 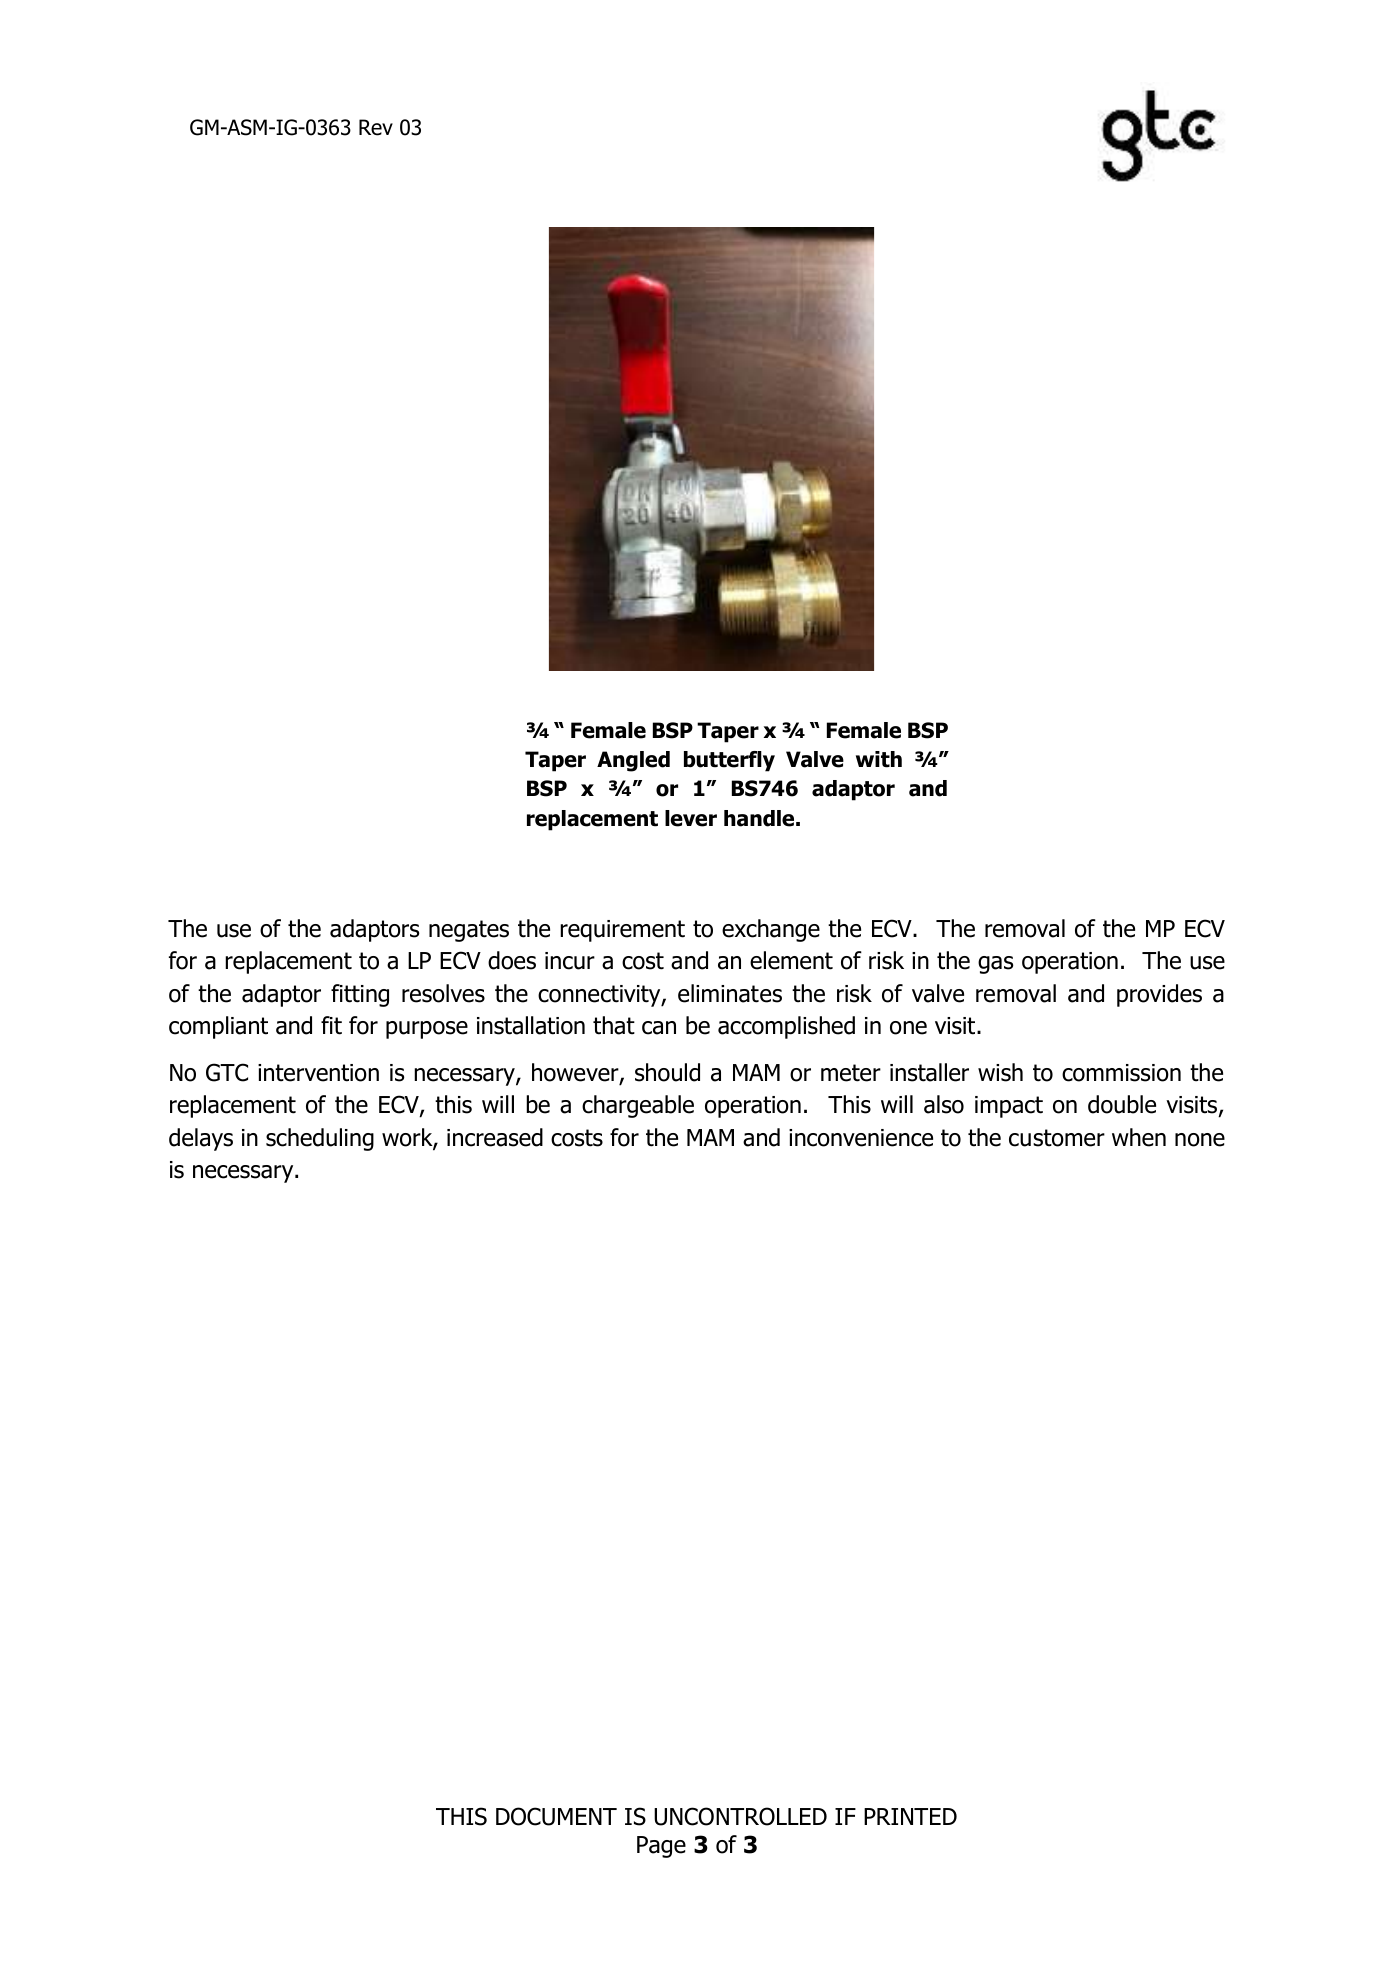 I want to click on DOCUMENT, so click(x=556, y=1816).
